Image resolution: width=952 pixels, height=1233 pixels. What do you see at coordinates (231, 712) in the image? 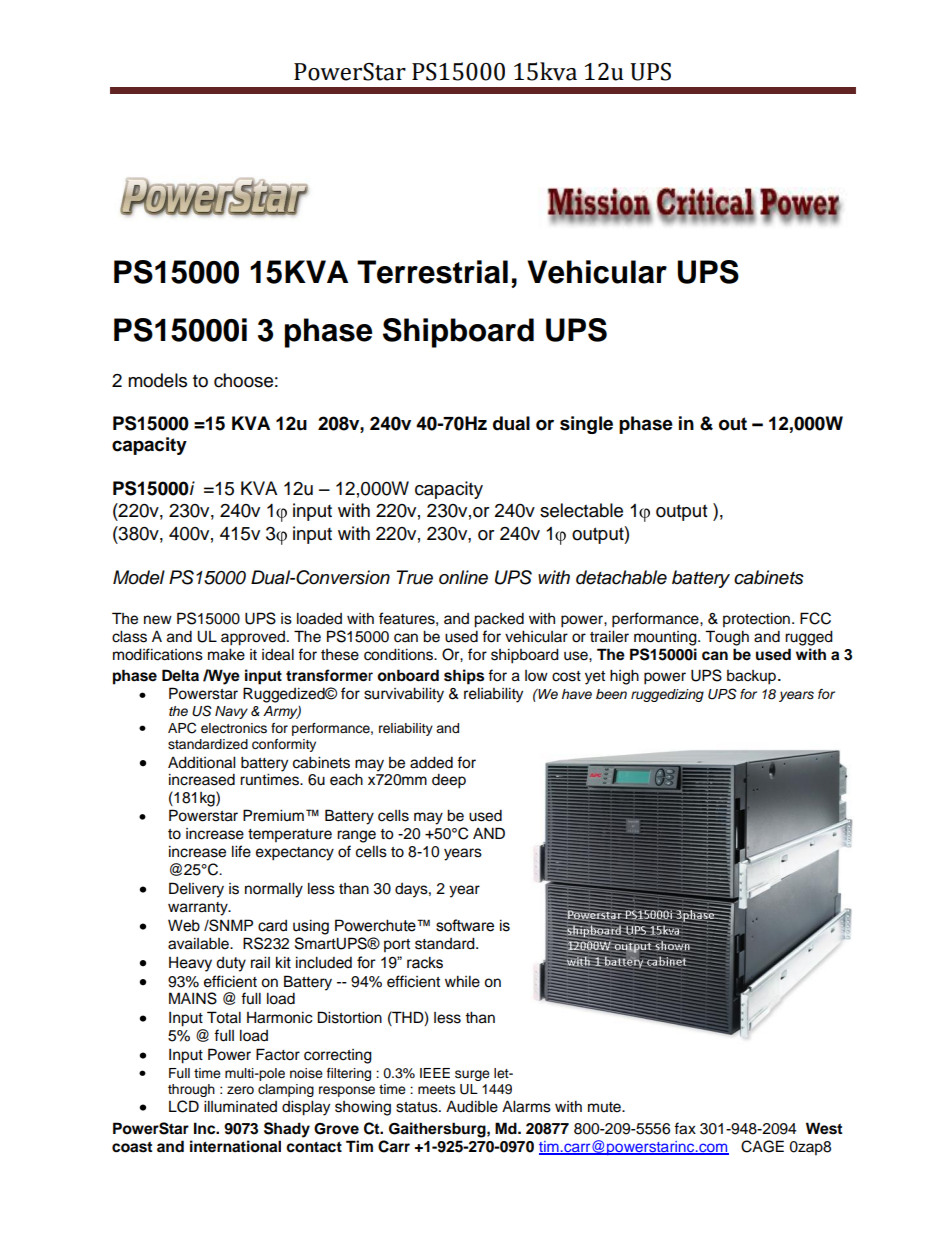
I see `Navy` at bounding box center [231, 712].
